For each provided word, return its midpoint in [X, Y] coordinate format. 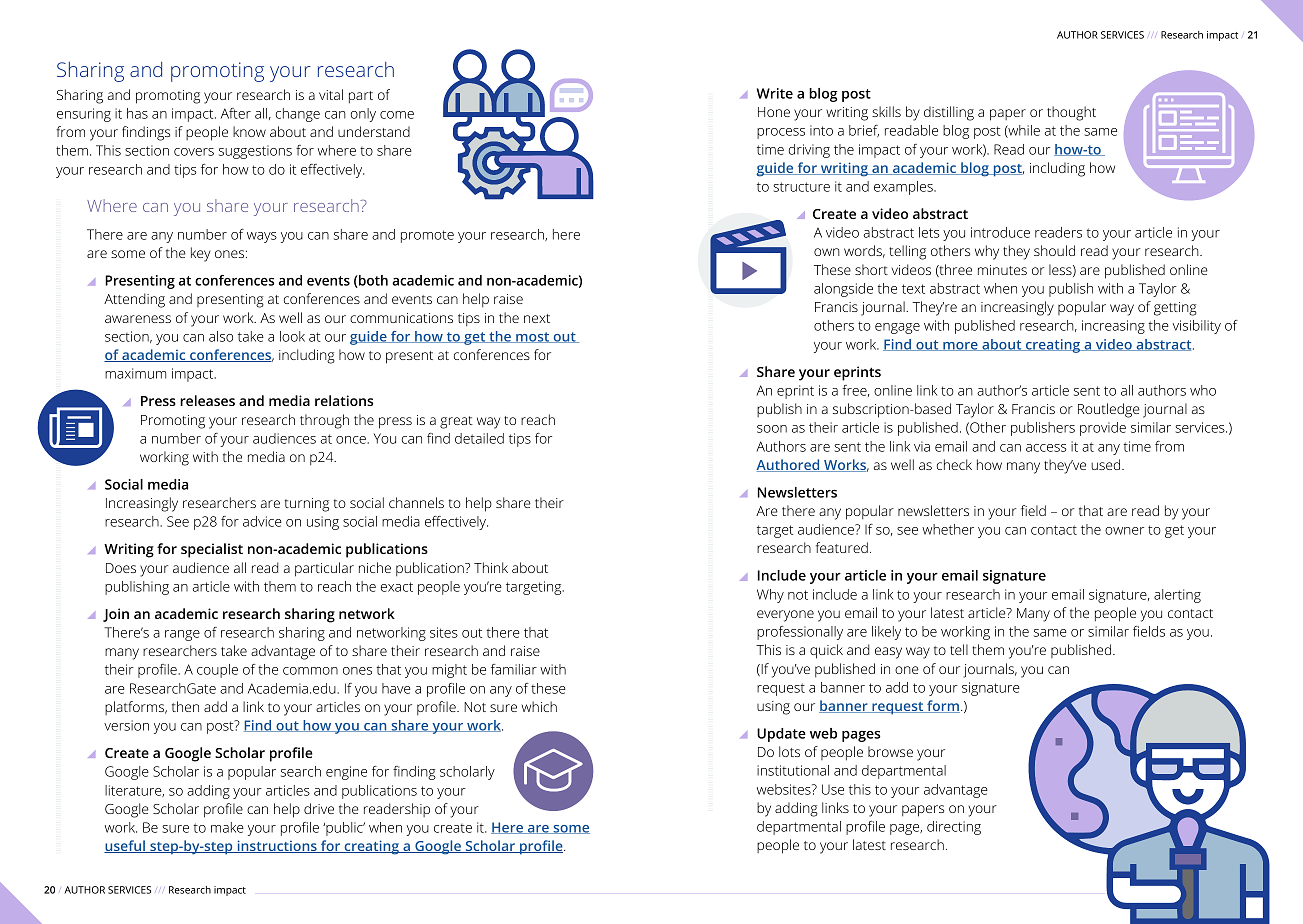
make [227, 827]
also [221, 336]
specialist [212, 550]
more [960, 346]
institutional [793, 770]
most [533, 337]
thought [1071, 113]
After [236, 113]
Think [491, 567]
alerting [1177, 596]
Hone [774, 112]
